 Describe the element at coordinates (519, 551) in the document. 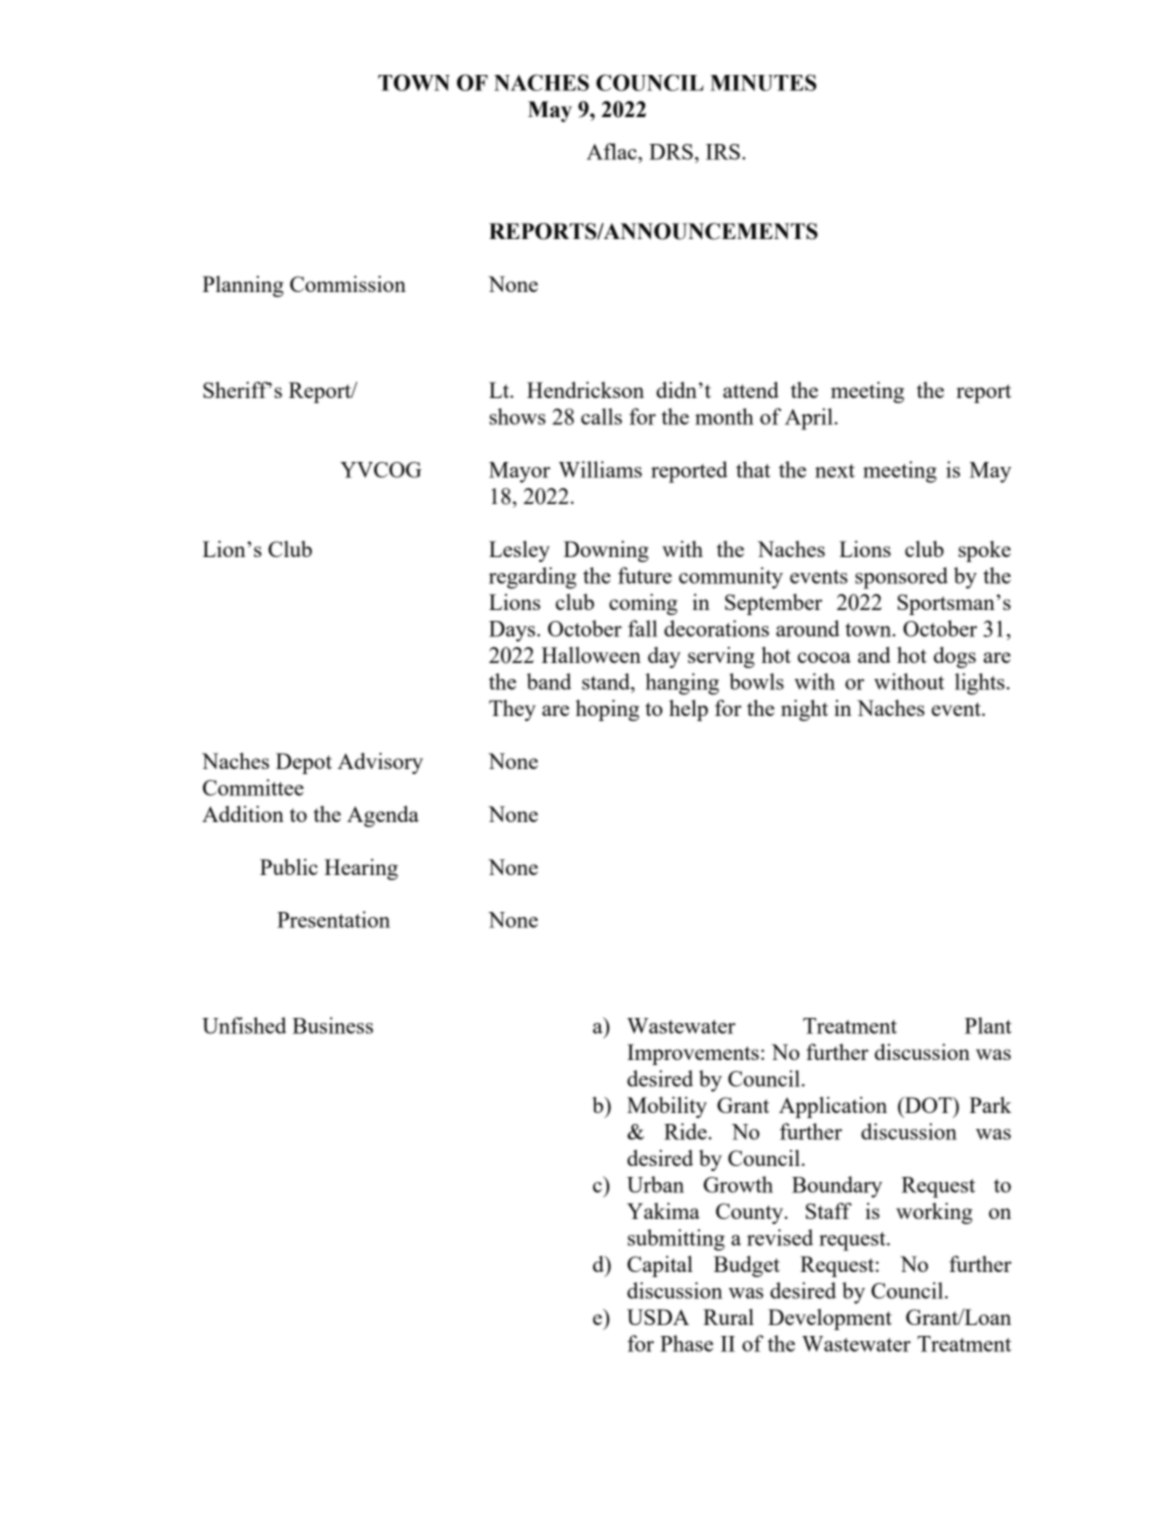

I see `Lesley` at that location.
